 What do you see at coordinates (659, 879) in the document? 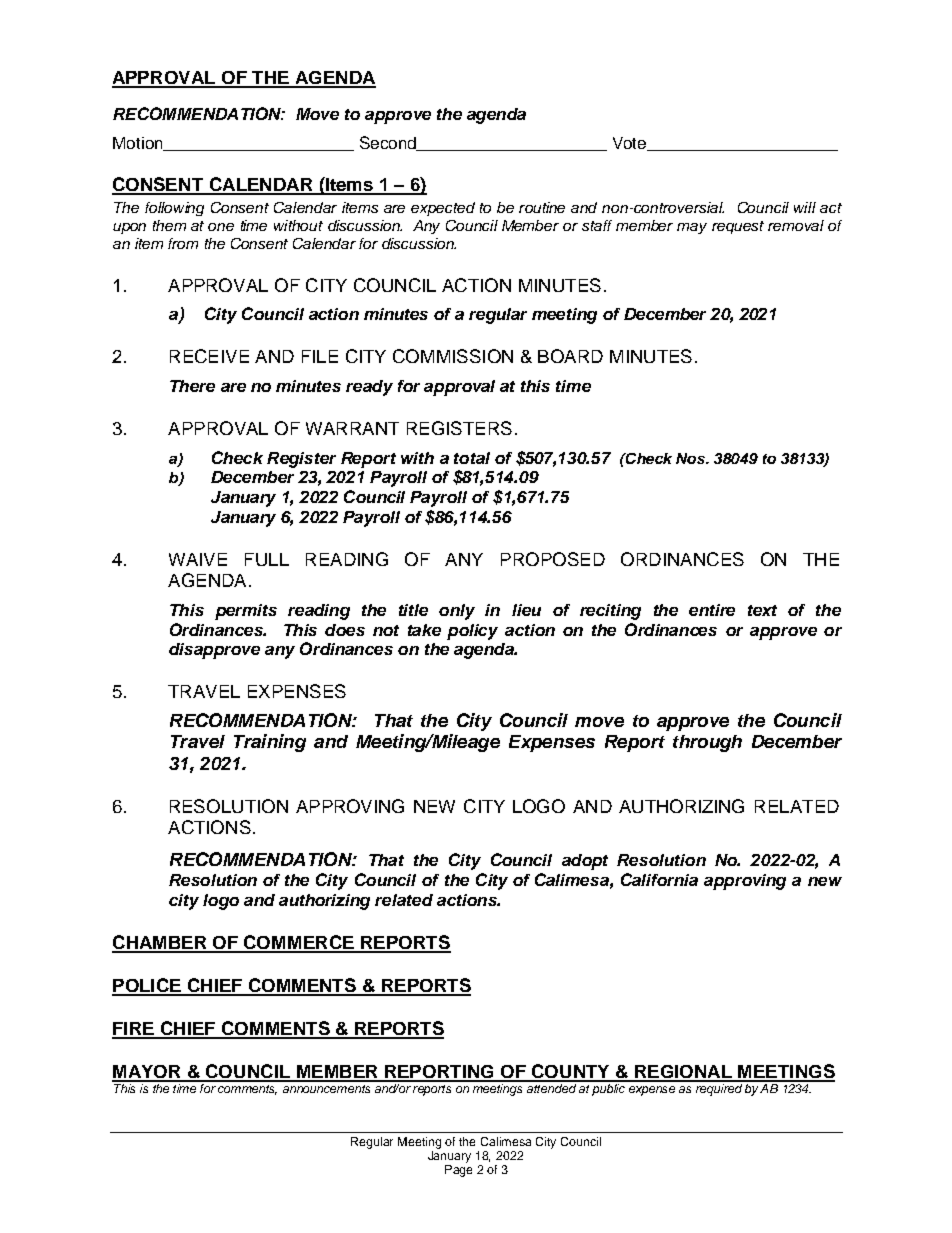
I see `California` at bounding box center [659, 879].
